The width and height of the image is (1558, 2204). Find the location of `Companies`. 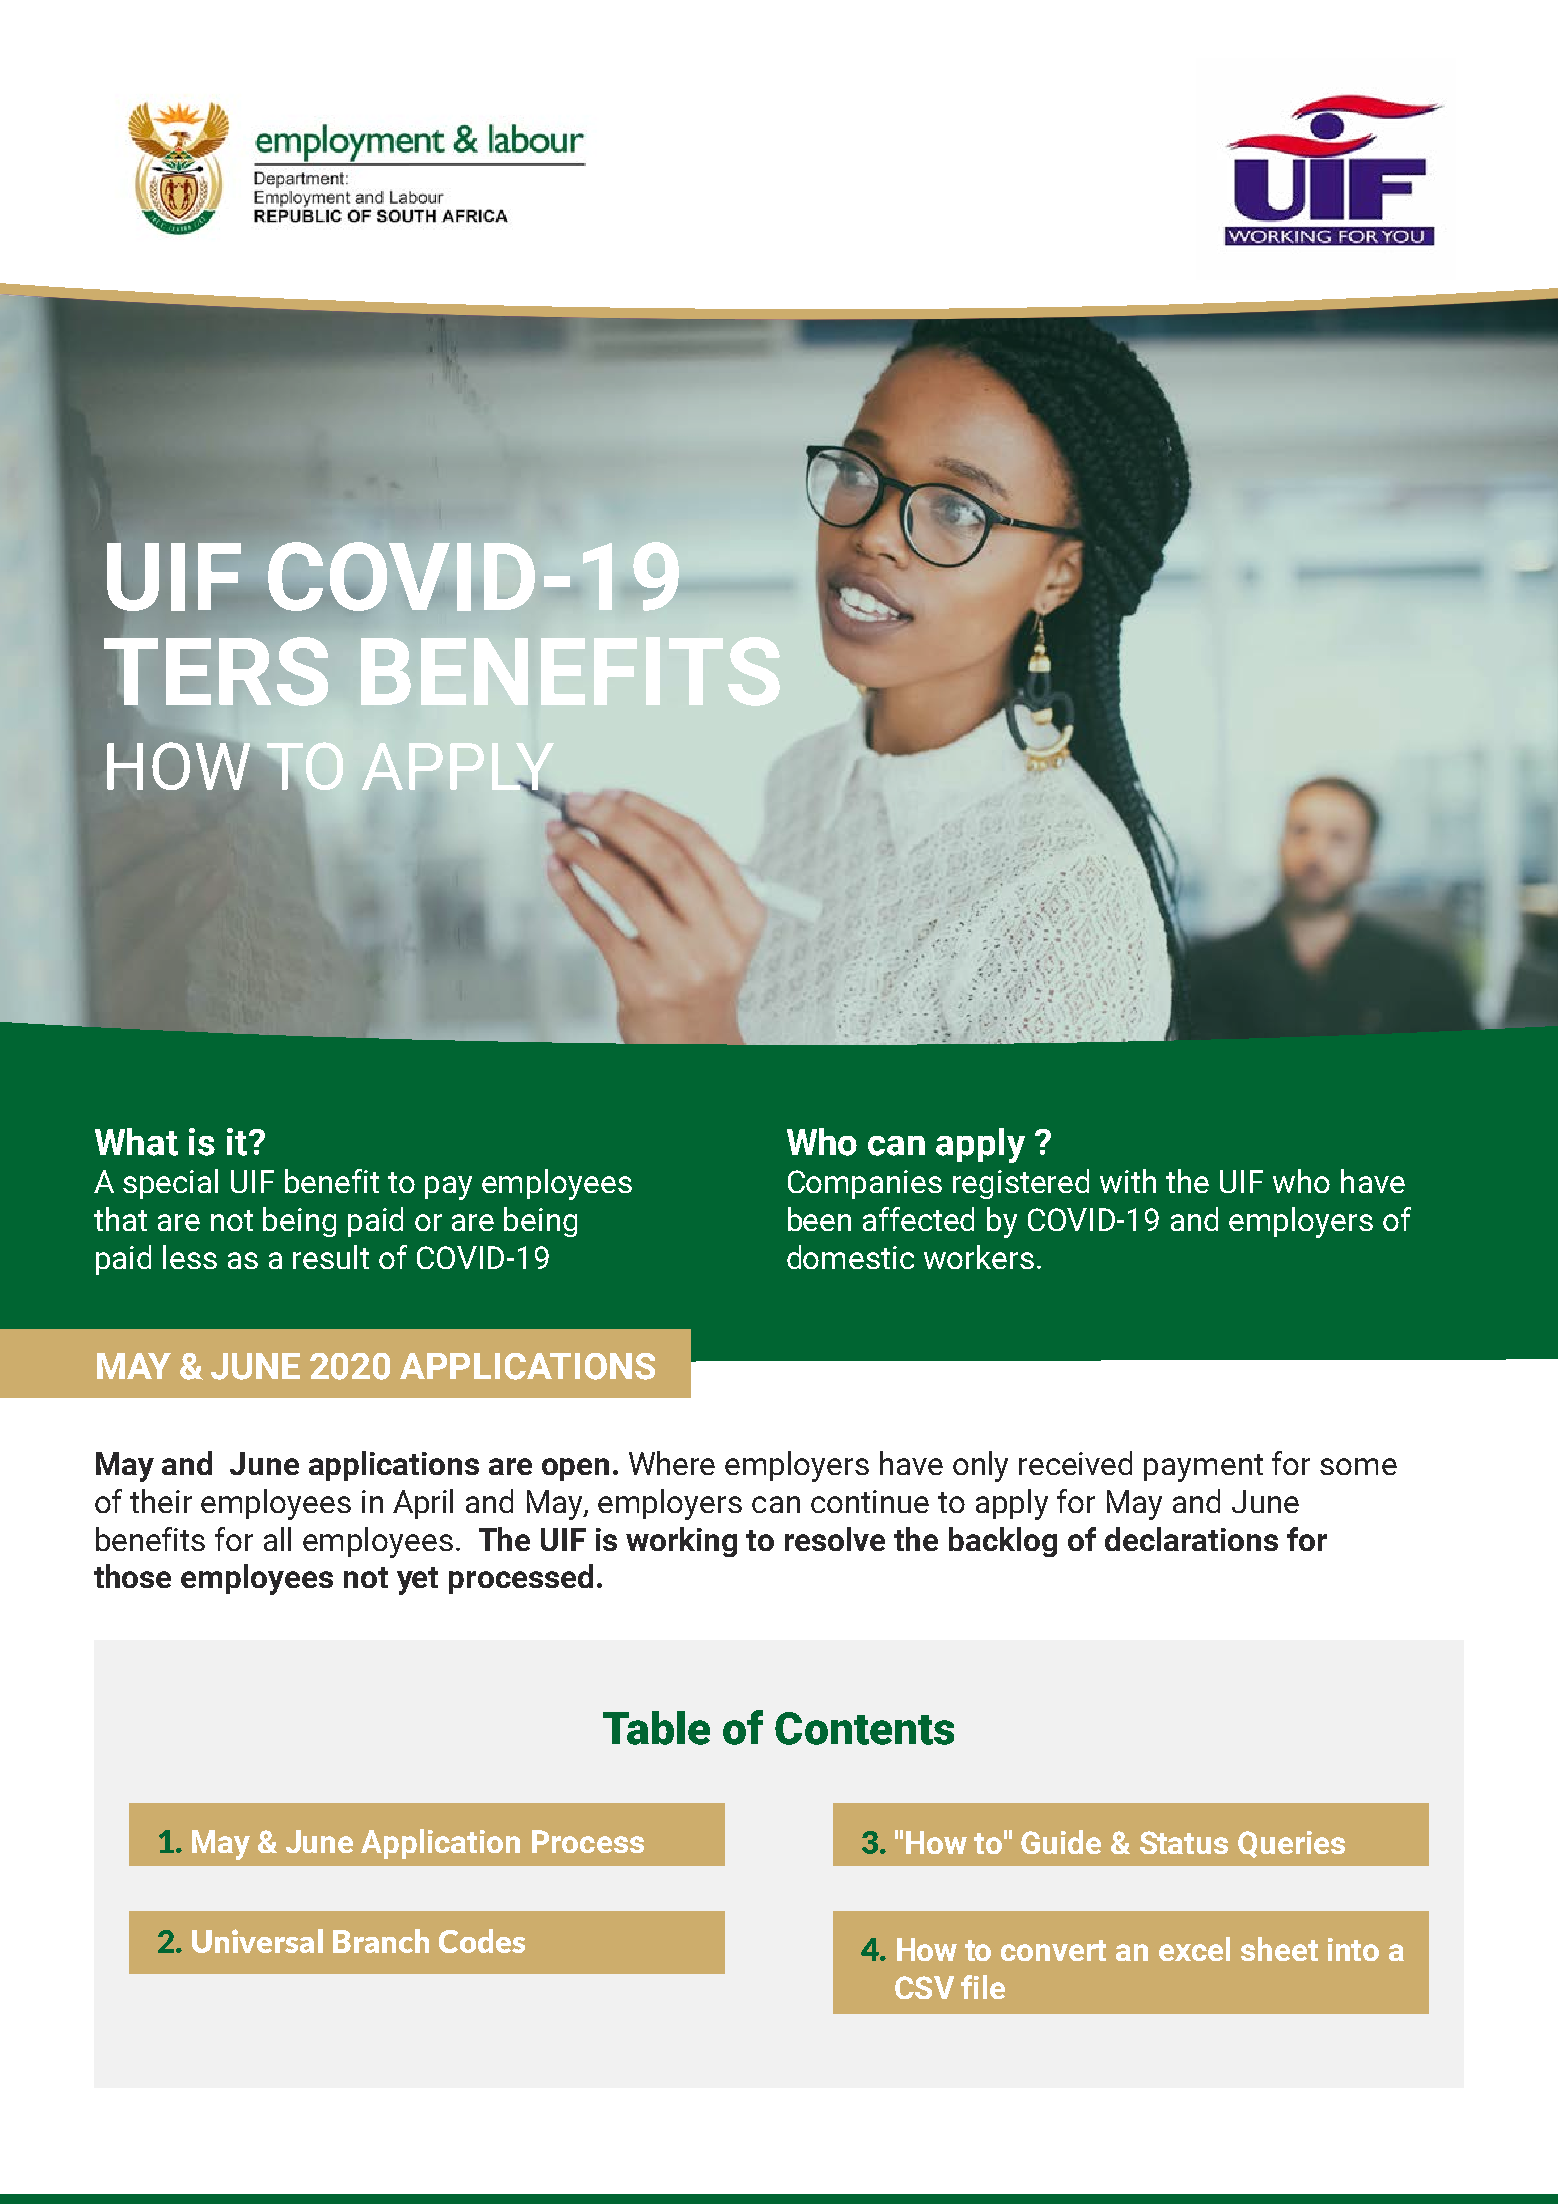

Companies is located at coordinates (865, 1184).
